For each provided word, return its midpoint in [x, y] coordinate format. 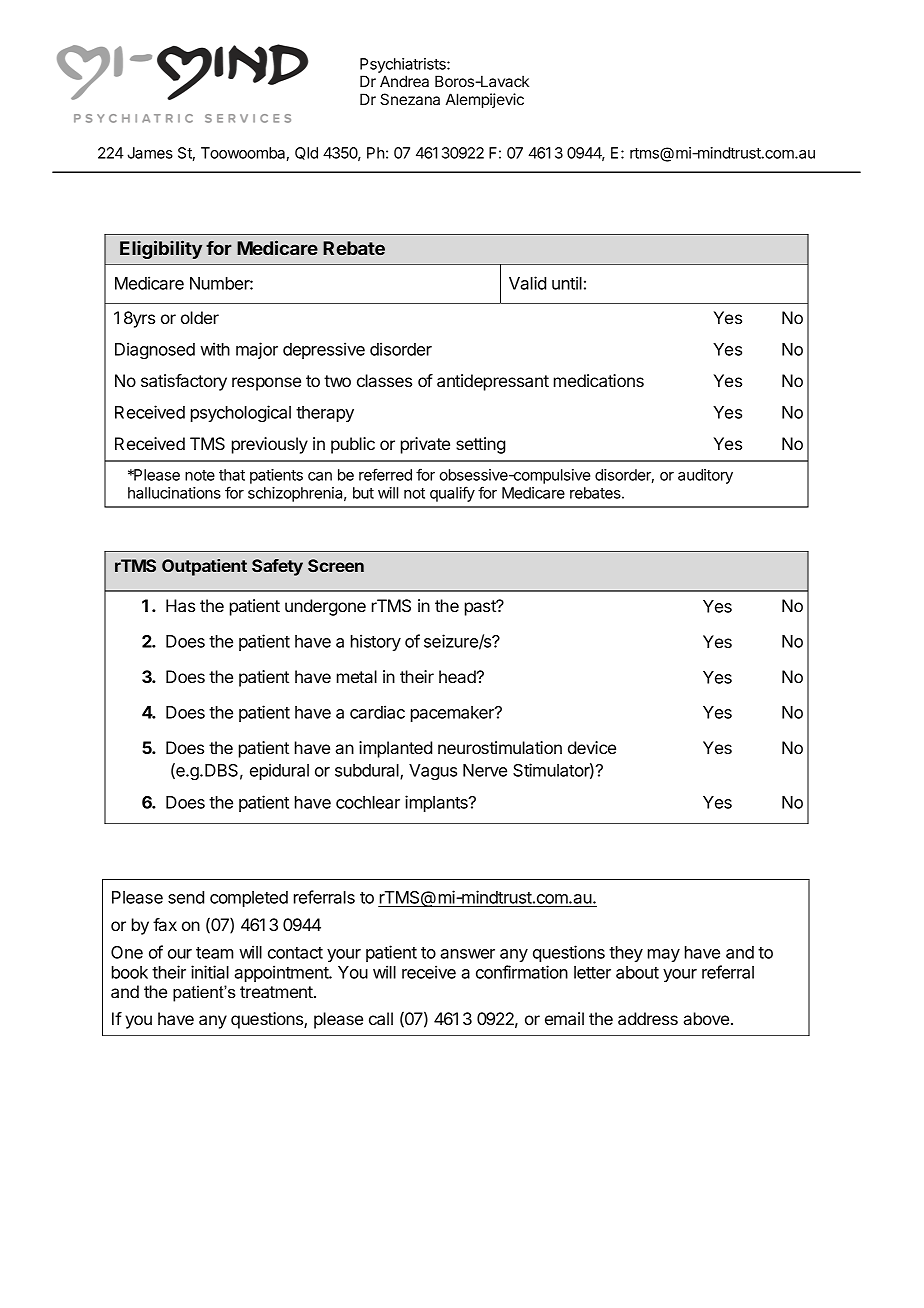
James [150, 153]
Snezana [410, 99]
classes [384, 380]
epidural [279, 771]
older [200, 317]
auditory [705, 476]
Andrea [404, 81]
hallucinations [174, 493]
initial [210, 972]
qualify [452, 494]
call [381, 1018]
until [567, 283]
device [592, 747]
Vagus [433, 772]
